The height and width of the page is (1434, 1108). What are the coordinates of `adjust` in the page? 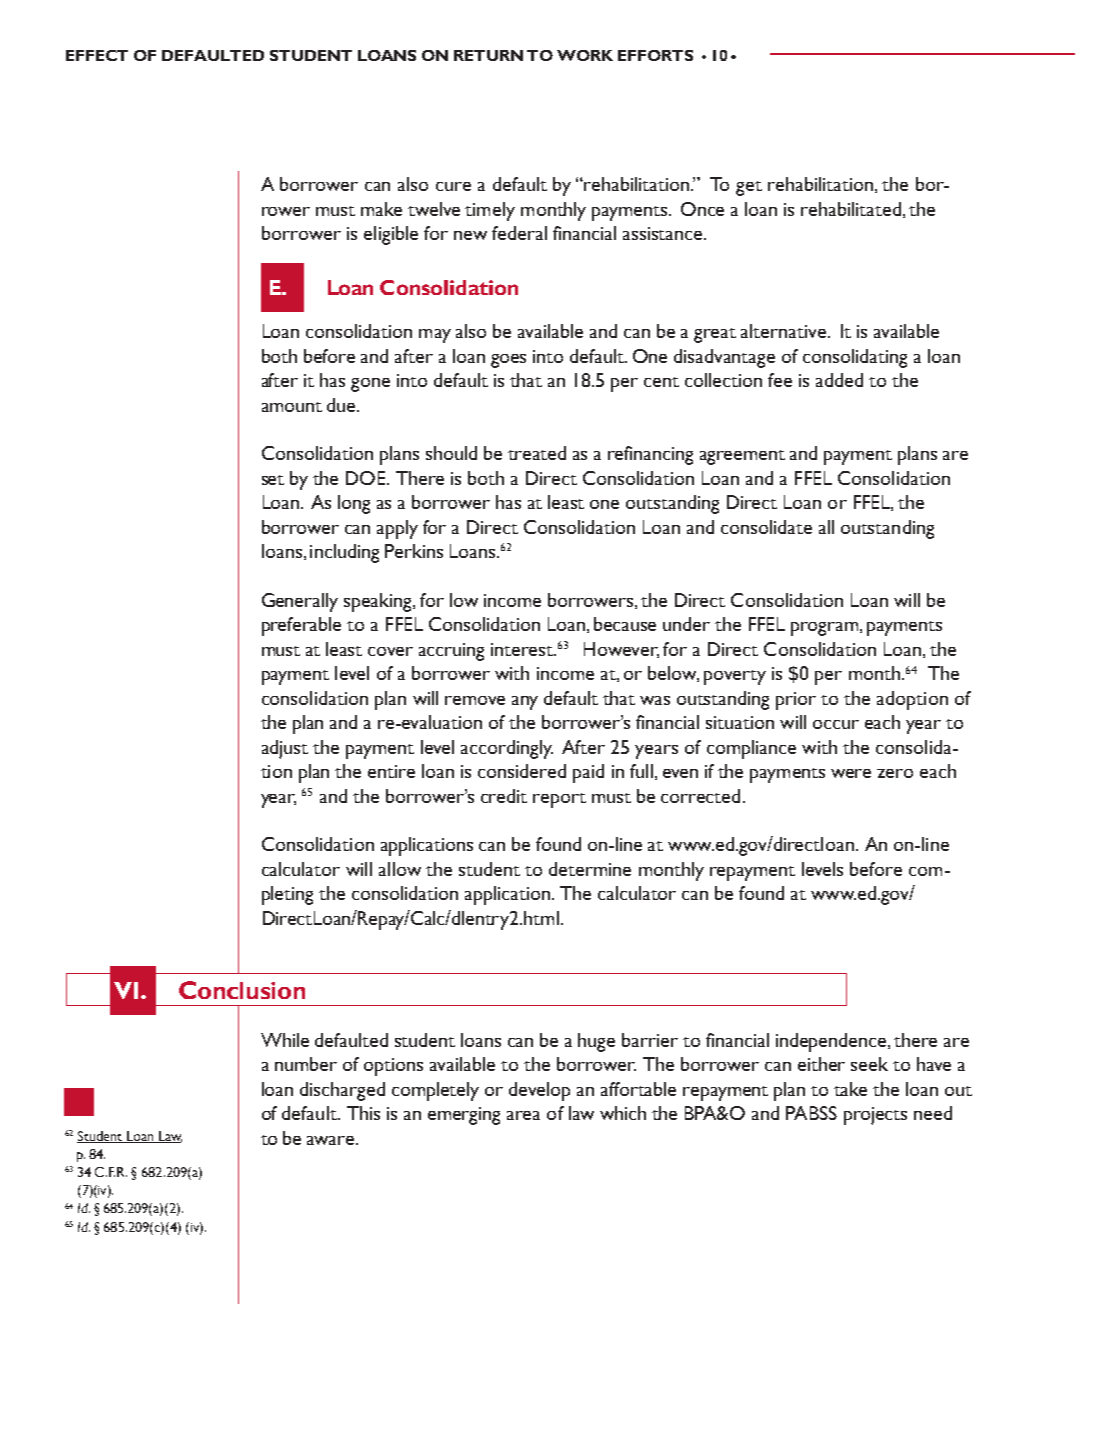 It's located at (285, 749).
